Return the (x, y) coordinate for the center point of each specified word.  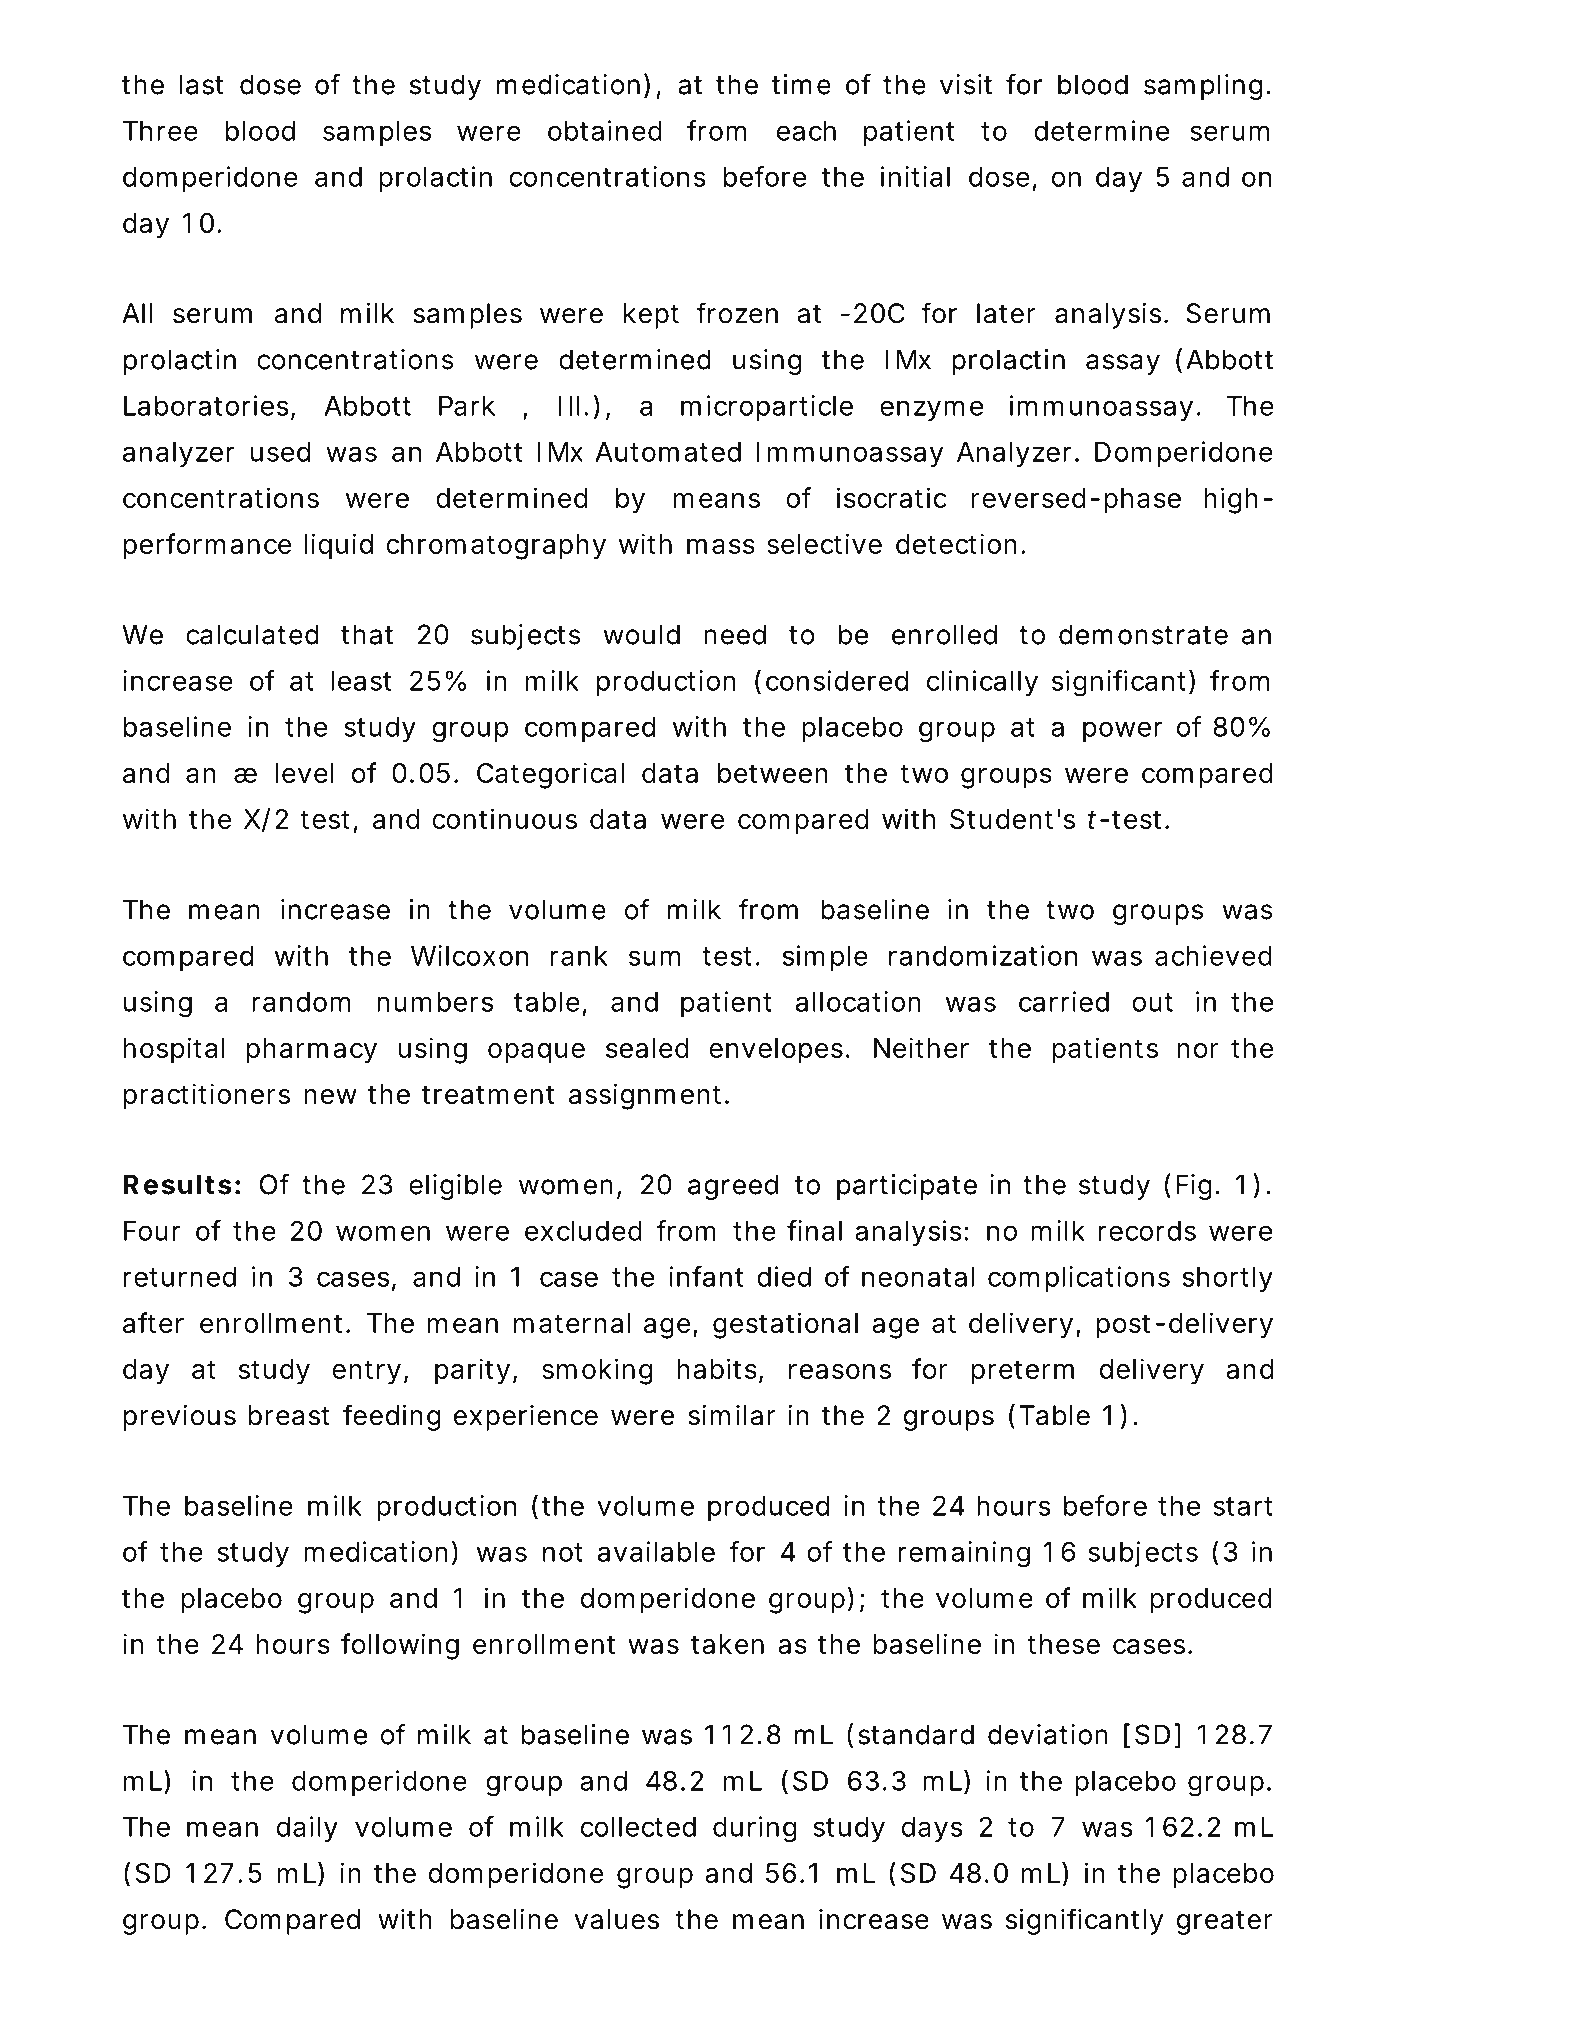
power (1122, 731)
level (305, 773)
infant (706, 1276)
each (806, 131)
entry (366, 1372)
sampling (1203, 87)
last (201, 84)
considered (837, 680)
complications (1079, 1279)
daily (307, 1829)
